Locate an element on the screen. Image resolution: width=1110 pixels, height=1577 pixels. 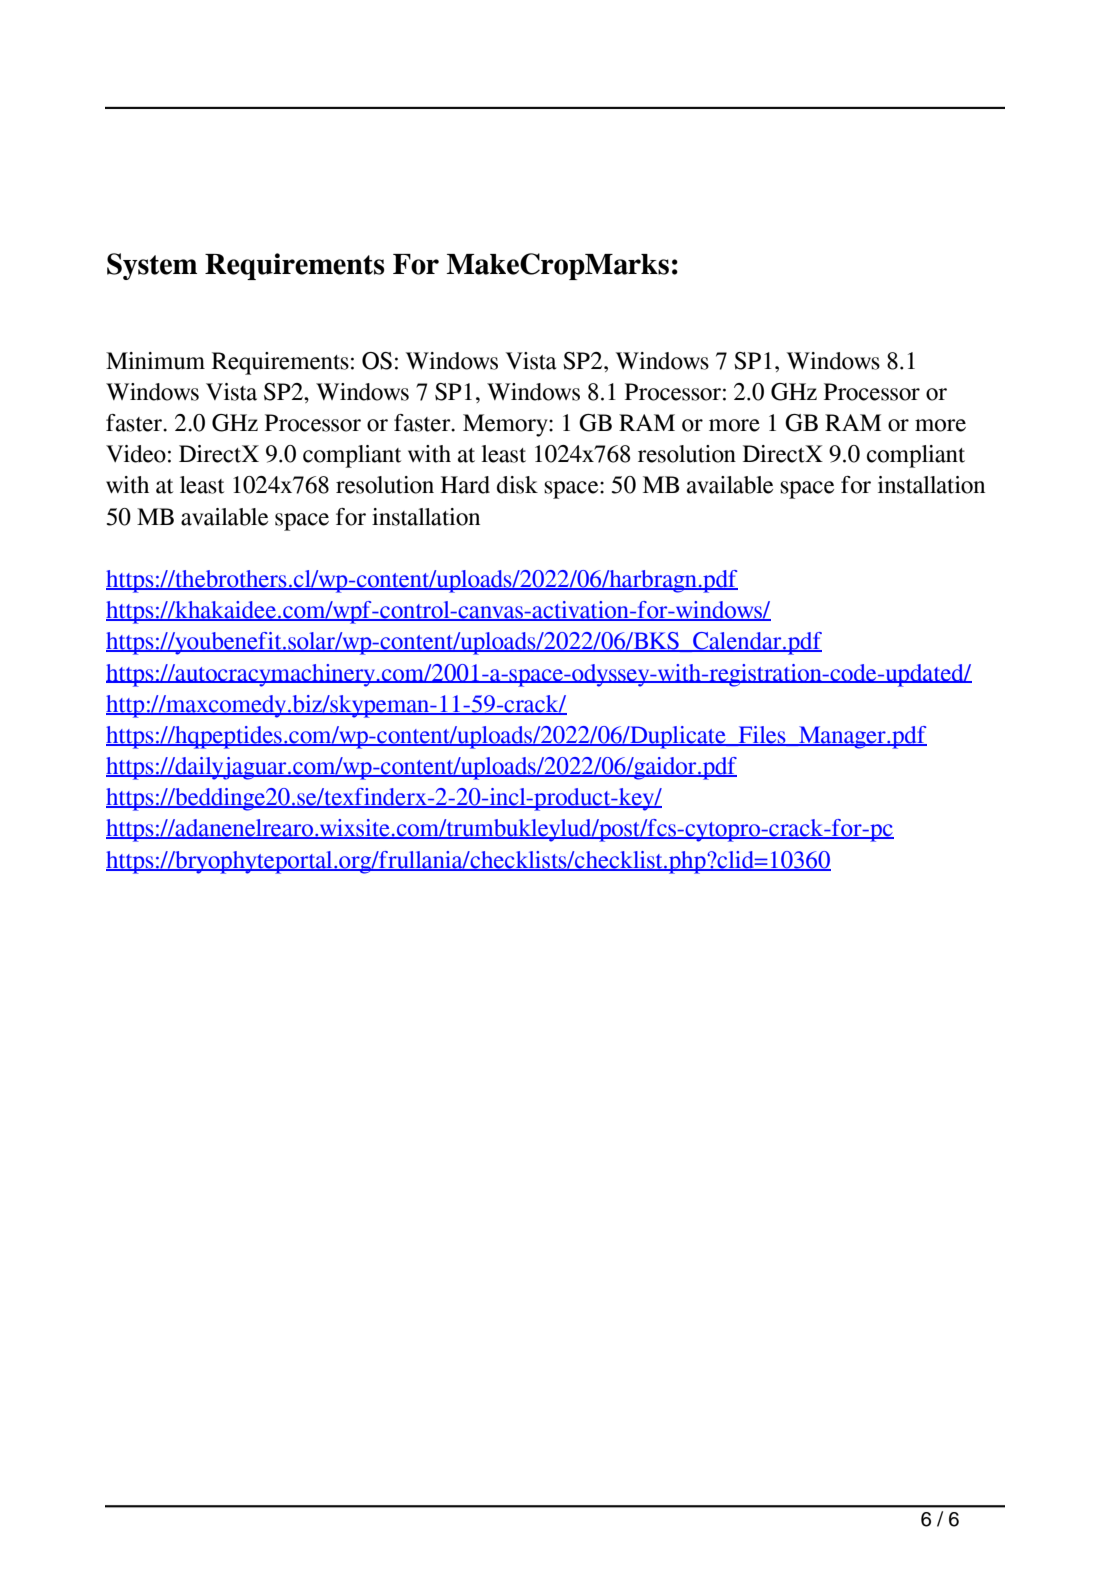
Memory is located at coordinates (506, 425).
